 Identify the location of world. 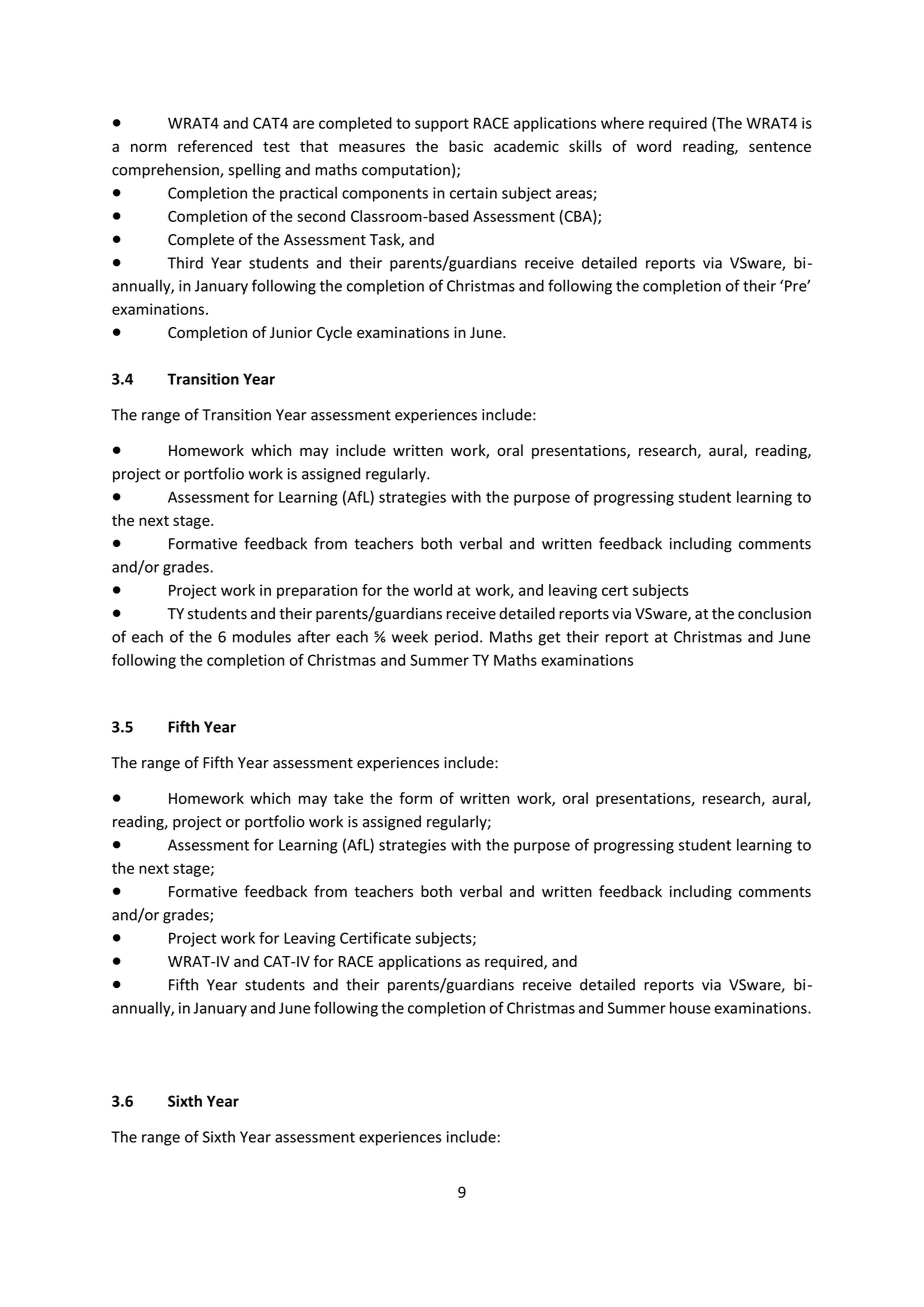
(432, 590).
